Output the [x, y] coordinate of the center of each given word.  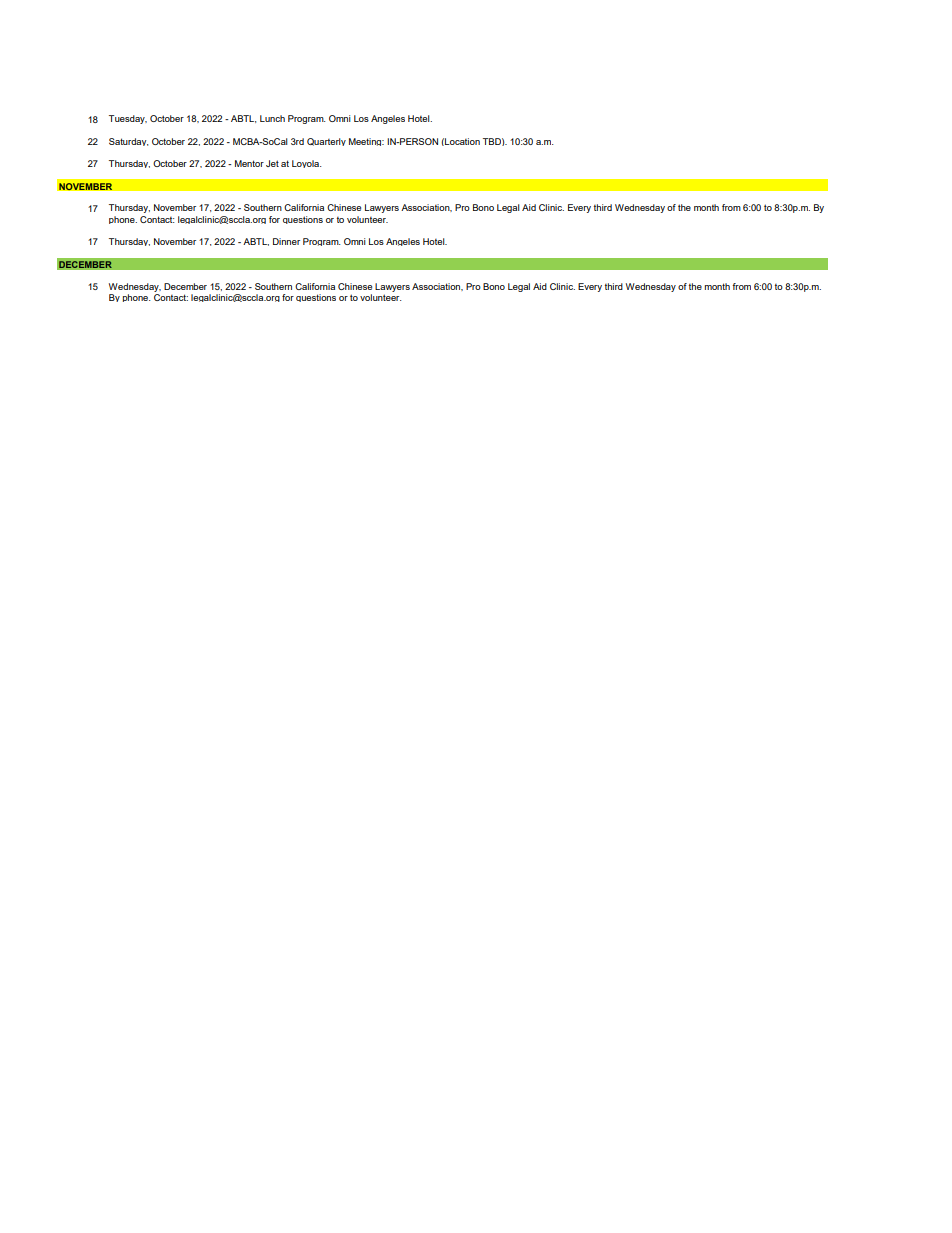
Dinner [286, 241]
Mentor [249, 163]
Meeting [366, 142]
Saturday [128, 142]
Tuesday [128, 119]
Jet [272, 163]
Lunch [272, 118]
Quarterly [326, 142]
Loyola [307, 164]
